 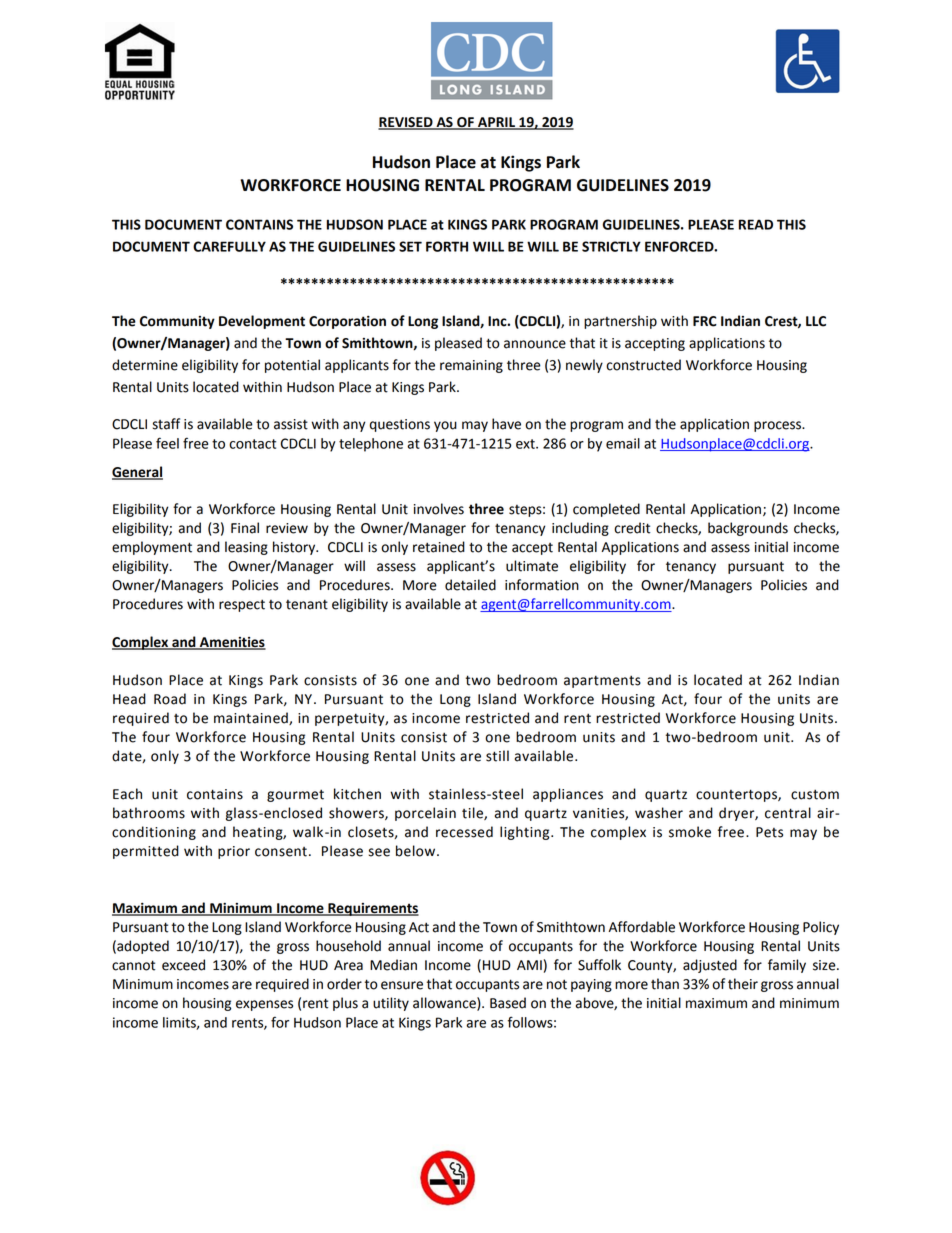 I want to click on READ, so click(x=756, y=224).
